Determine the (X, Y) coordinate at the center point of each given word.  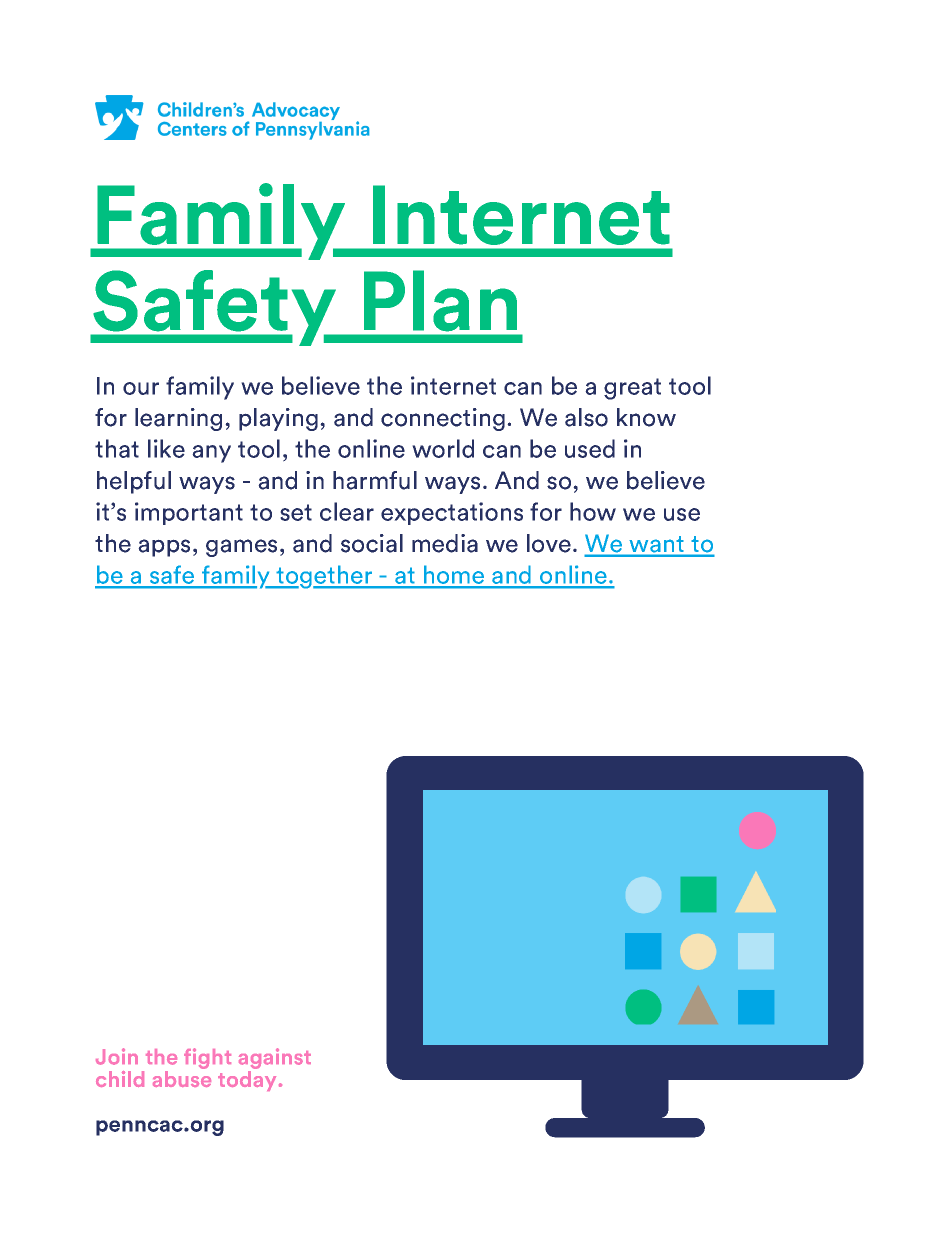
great (632, 389)
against (275, 1060)
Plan (440, 301)
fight (207, 1058)
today (247, 1079)
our (141, 388)
